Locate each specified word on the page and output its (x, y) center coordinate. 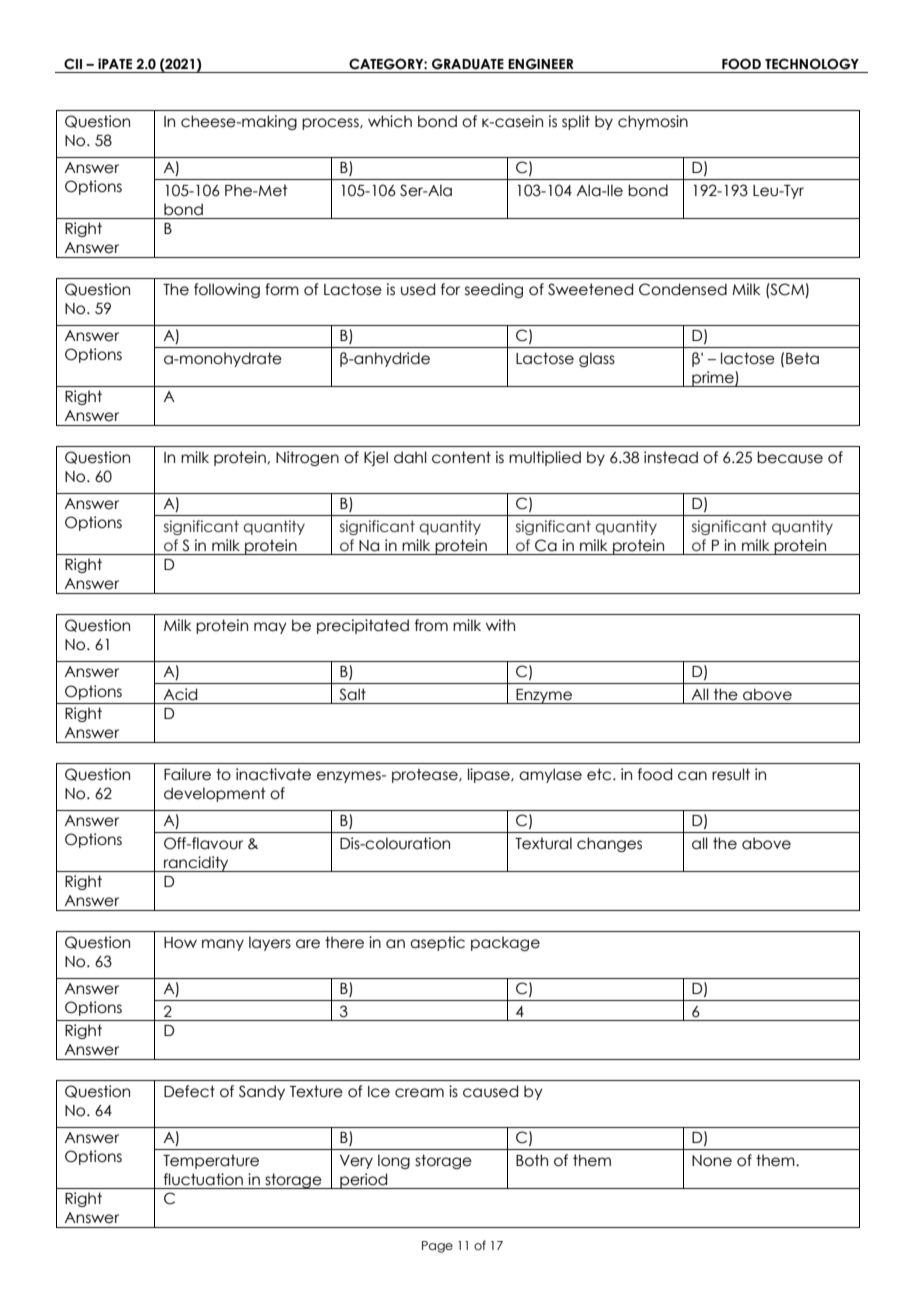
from (431, 625)
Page (437, 1247)
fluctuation (203, 1179)
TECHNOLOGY (812, 64)
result (731, 774)
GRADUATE (468, 64)
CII (73, 64)
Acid (180, 694)
